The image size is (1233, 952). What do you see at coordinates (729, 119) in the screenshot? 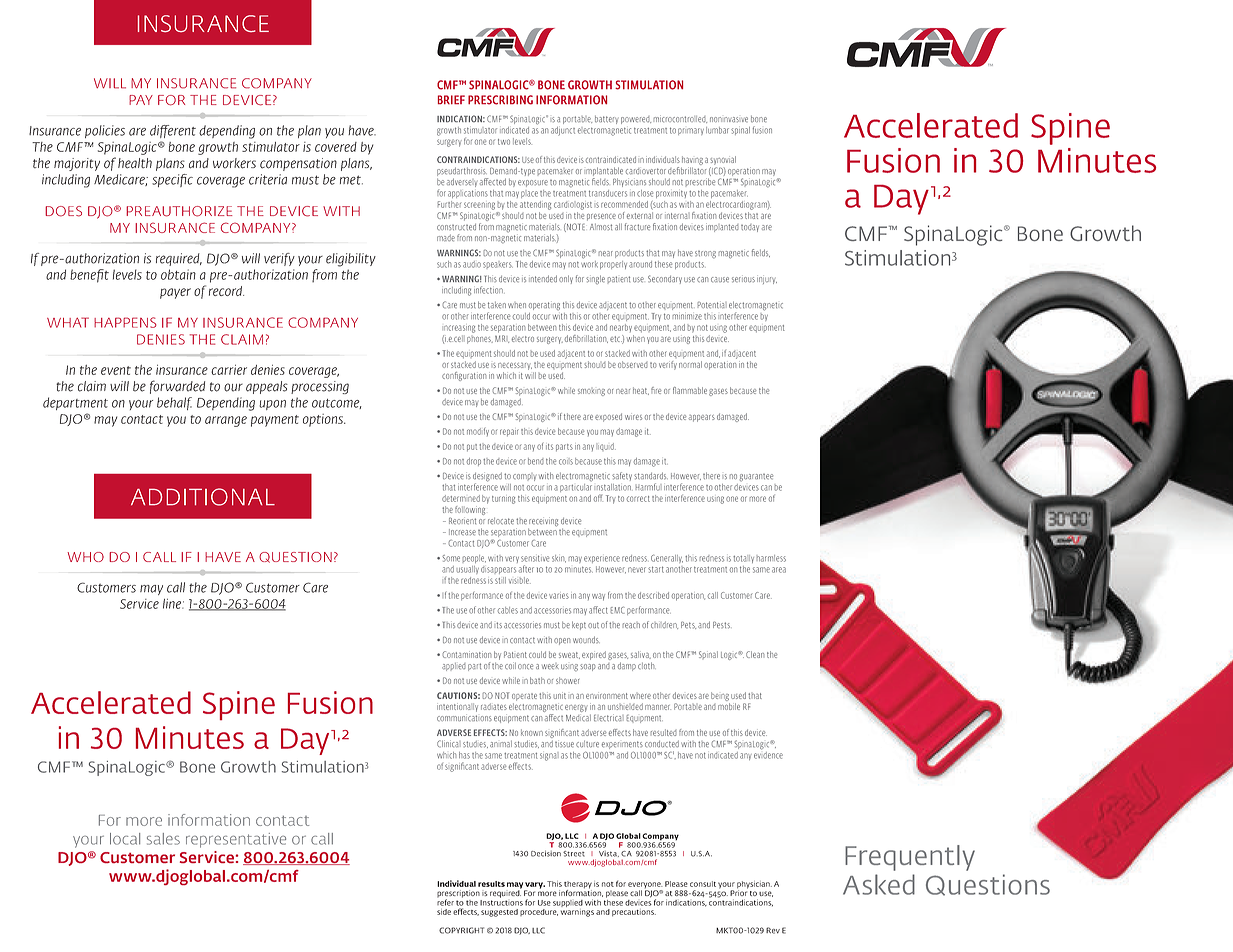
I see `noninvasive` at bounding box center [729, 119].
